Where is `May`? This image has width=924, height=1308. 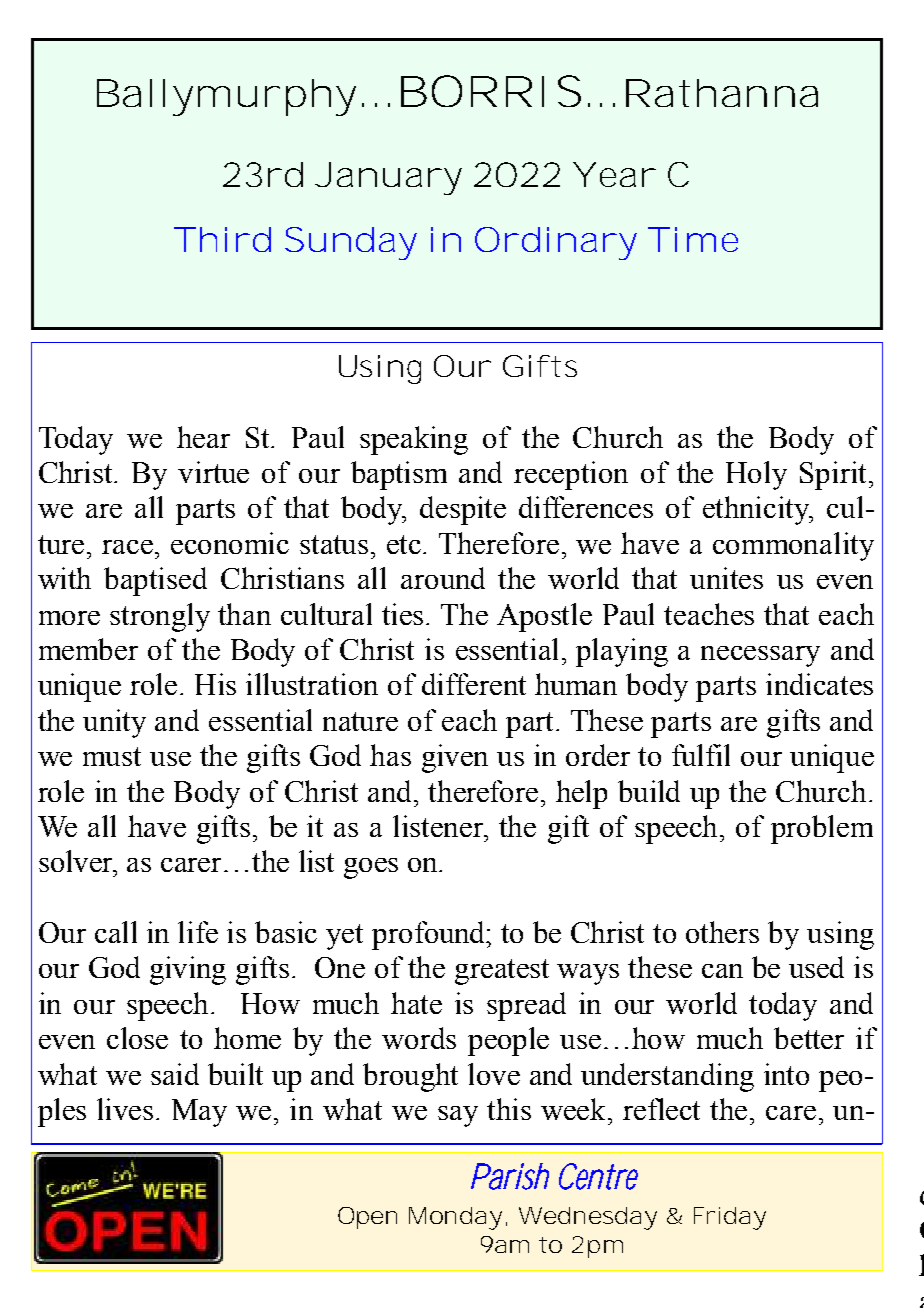 May is located at coordinates (199, 1113).
